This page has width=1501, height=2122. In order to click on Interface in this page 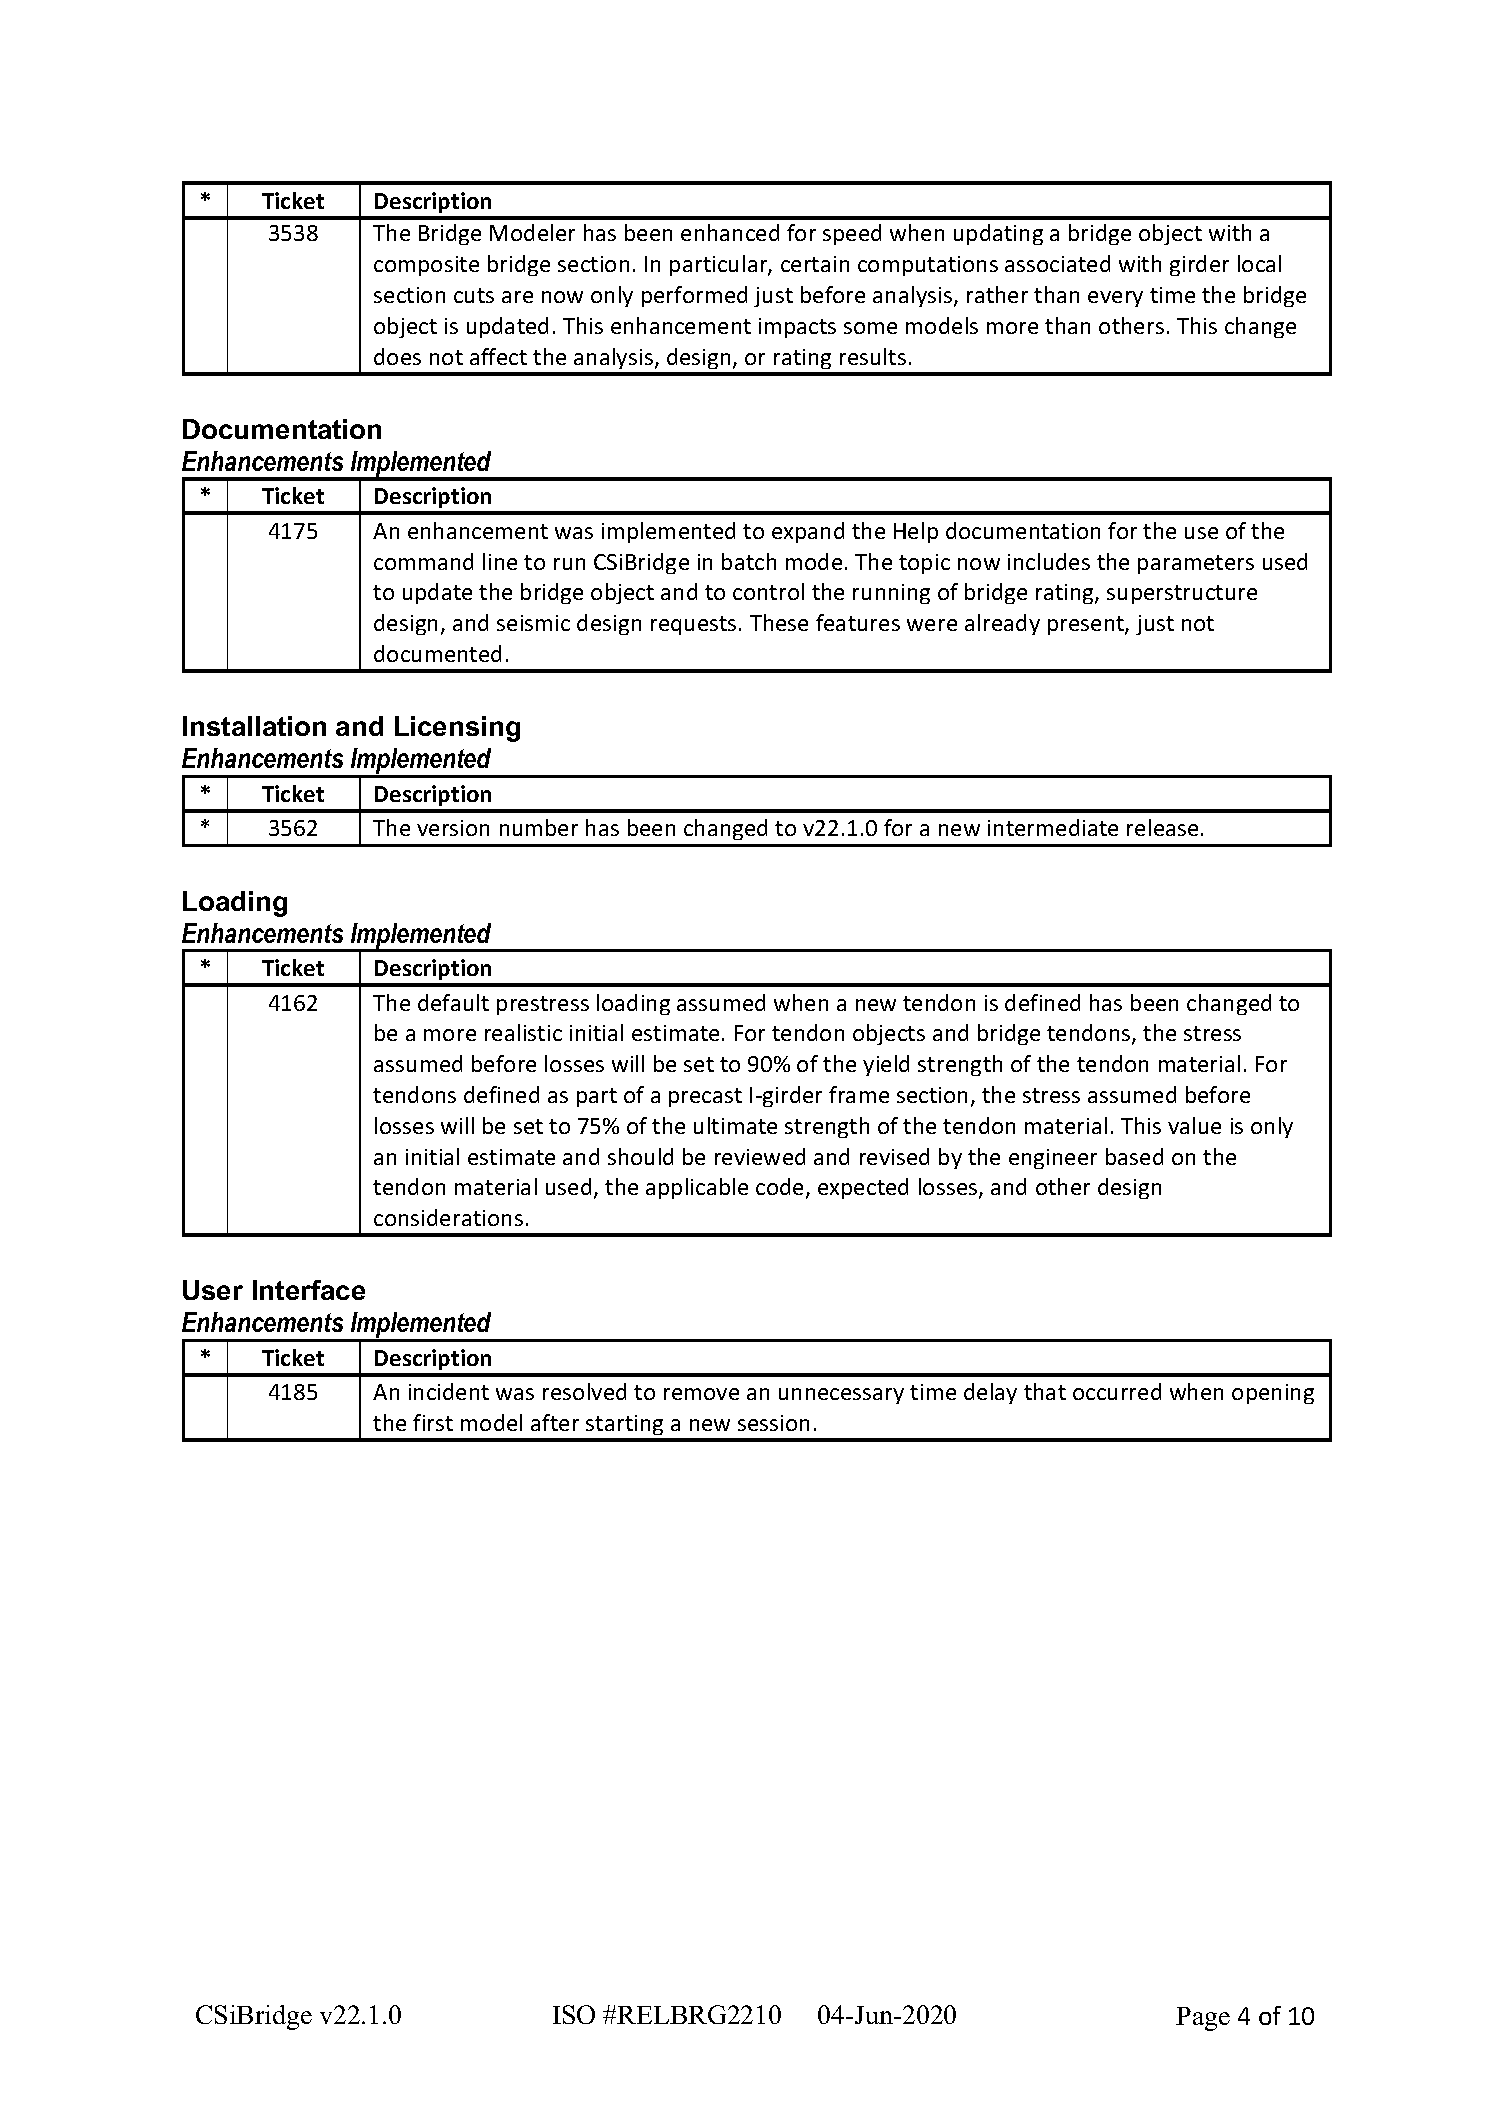, I will do `click(309, 1290)`.
